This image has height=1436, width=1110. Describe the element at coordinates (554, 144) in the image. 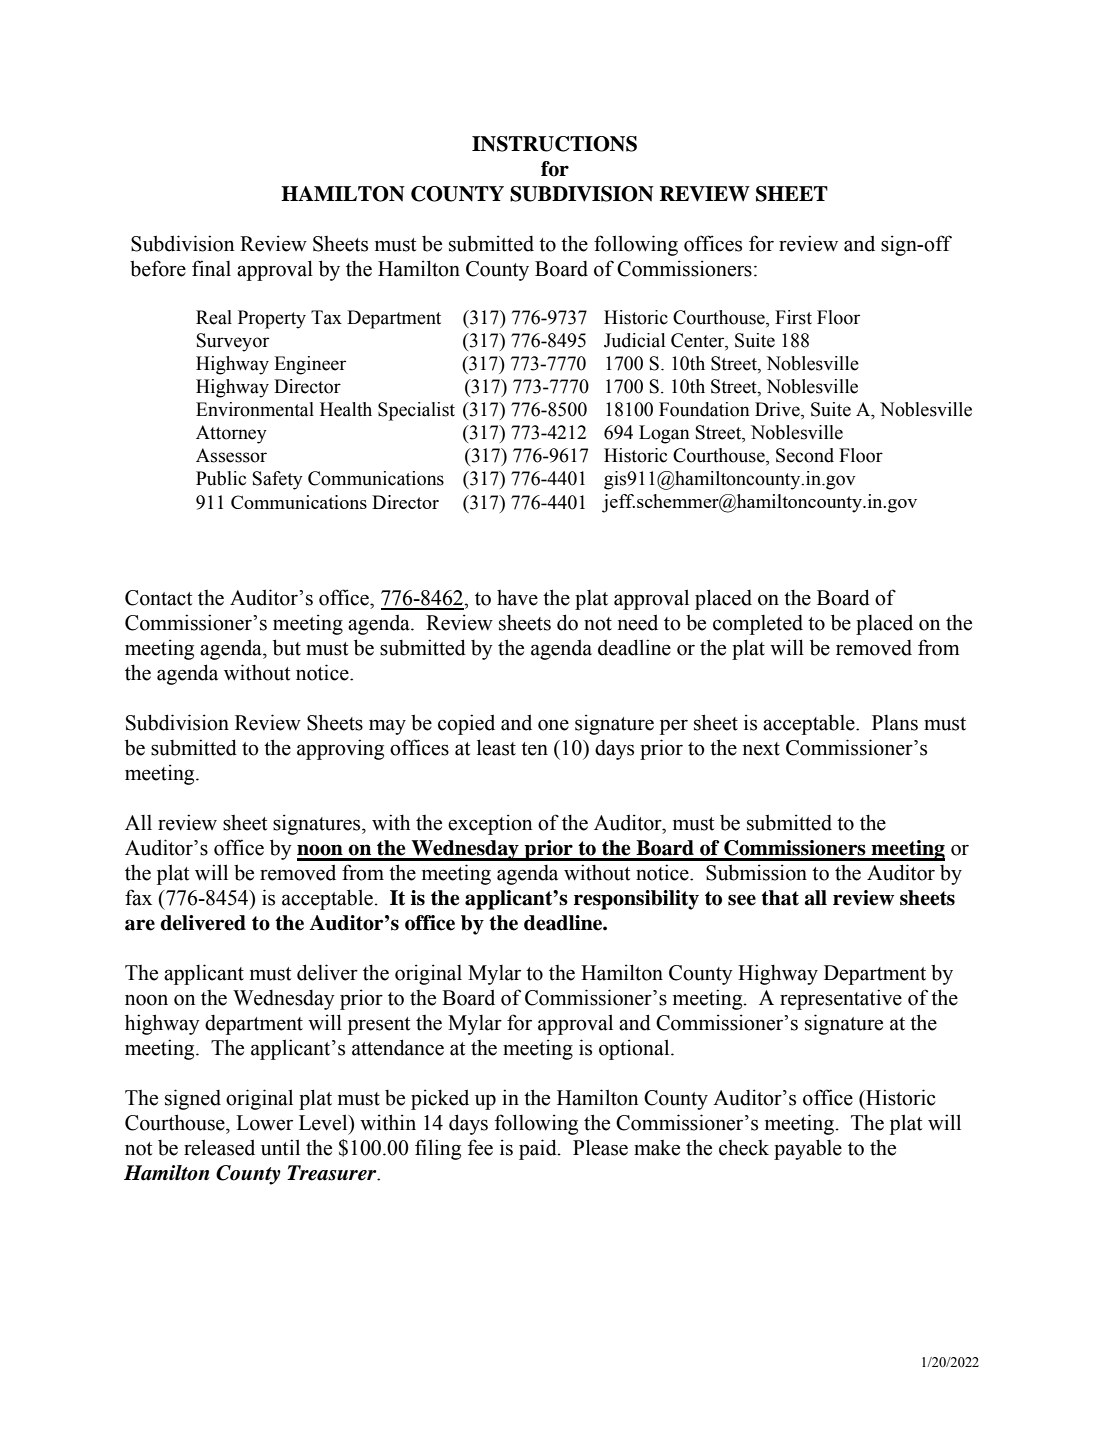

I see `INSTRUCTIONS` at that location.
